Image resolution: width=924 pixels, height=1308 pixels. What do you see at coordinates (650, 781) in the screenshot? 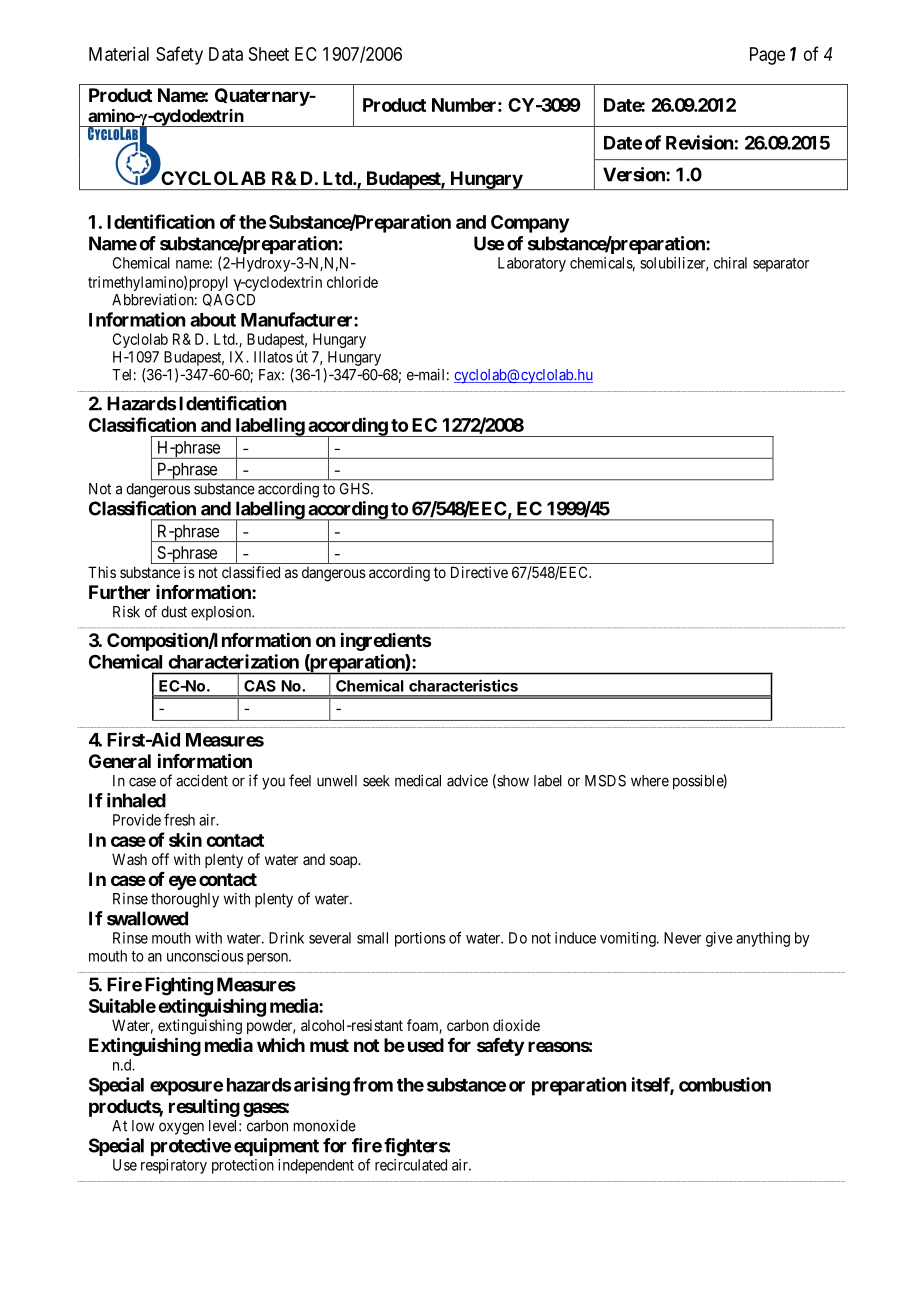
I see `where` at bounding box center [650, 781].
